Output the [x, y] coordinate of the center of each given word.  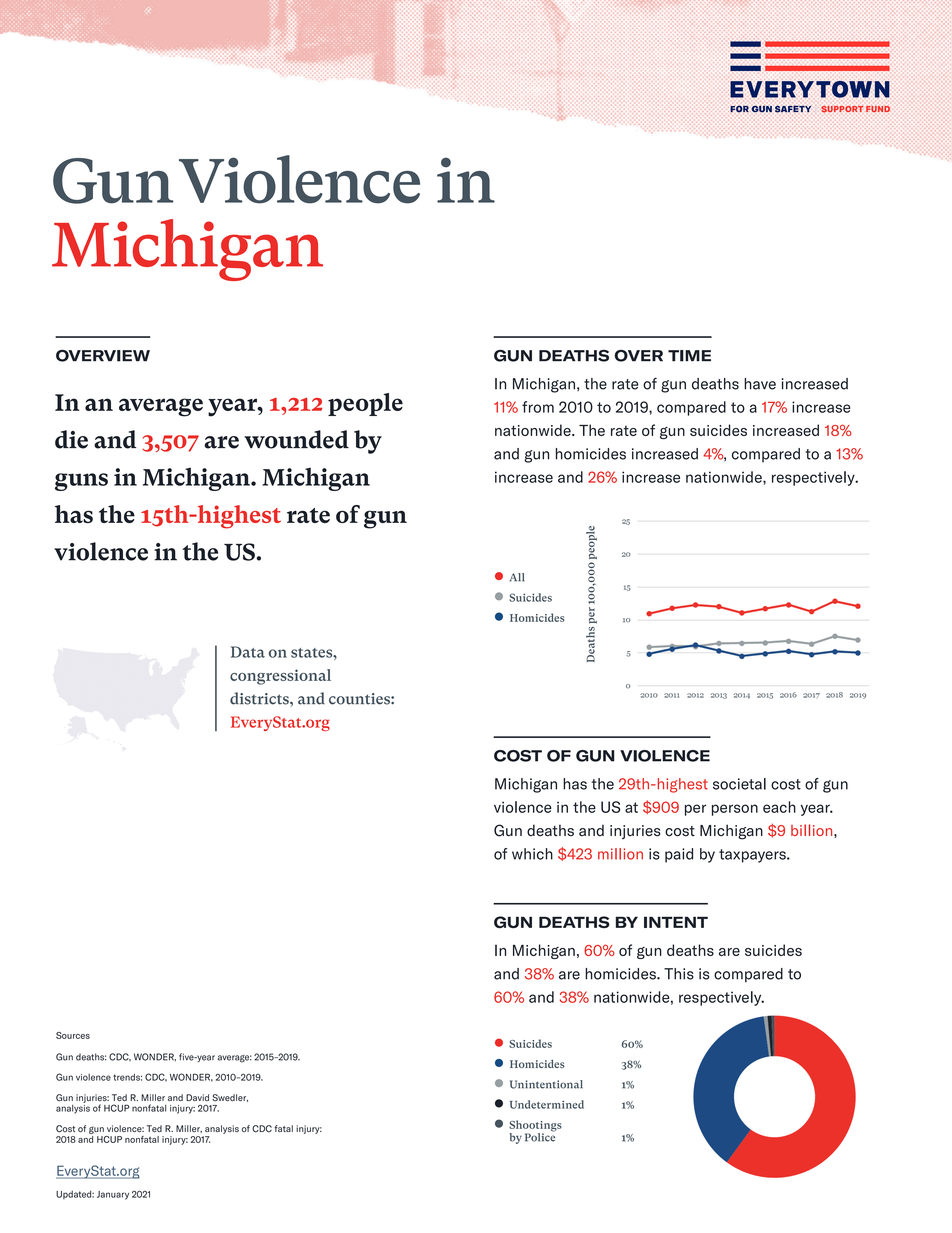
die [71, 439]
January [113, 1195]
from [538, 407]
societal [739, 784]
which [532, 854]
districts [260, 698]
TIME [689, 356]
